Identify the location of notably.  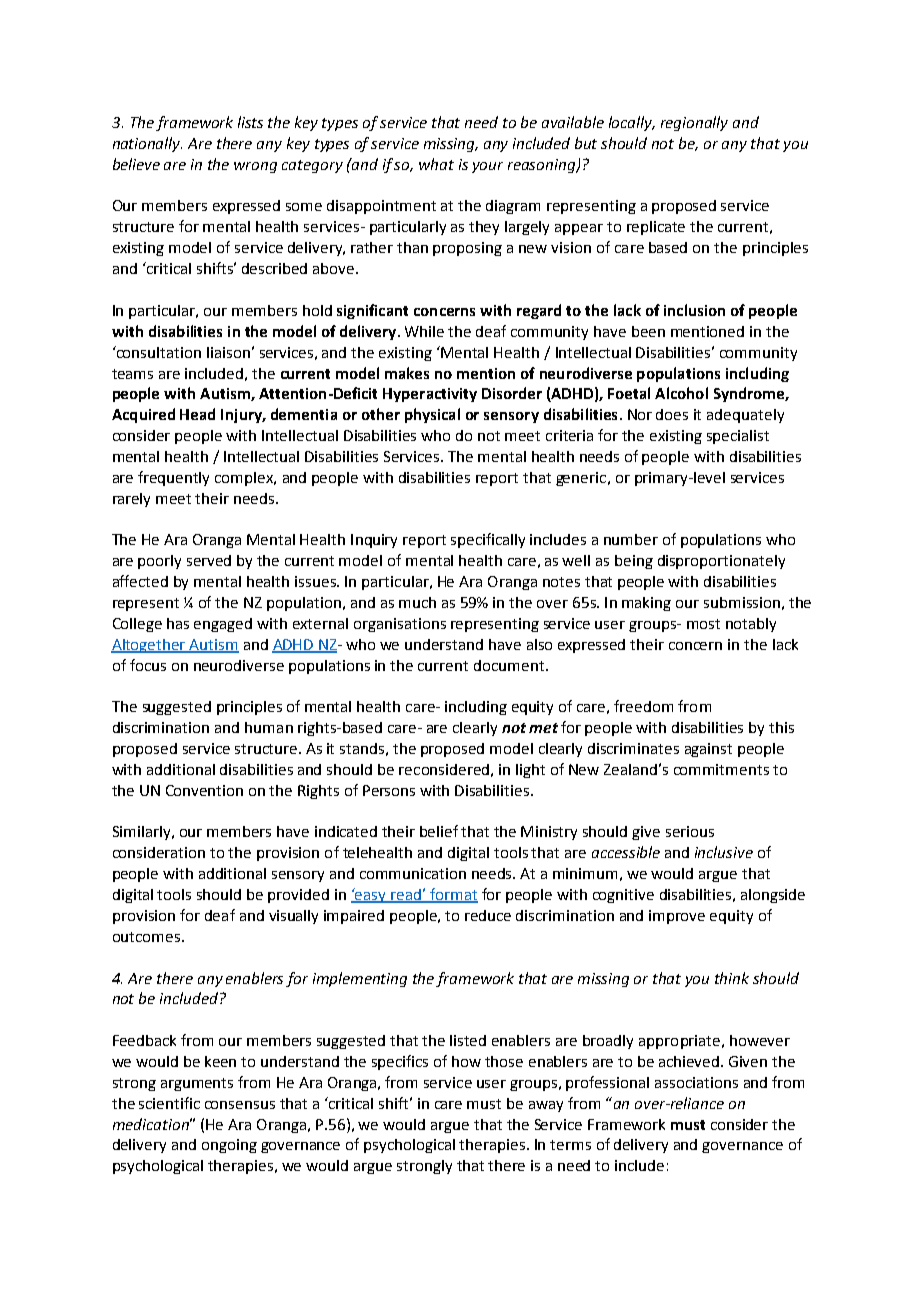
(751, 625).
